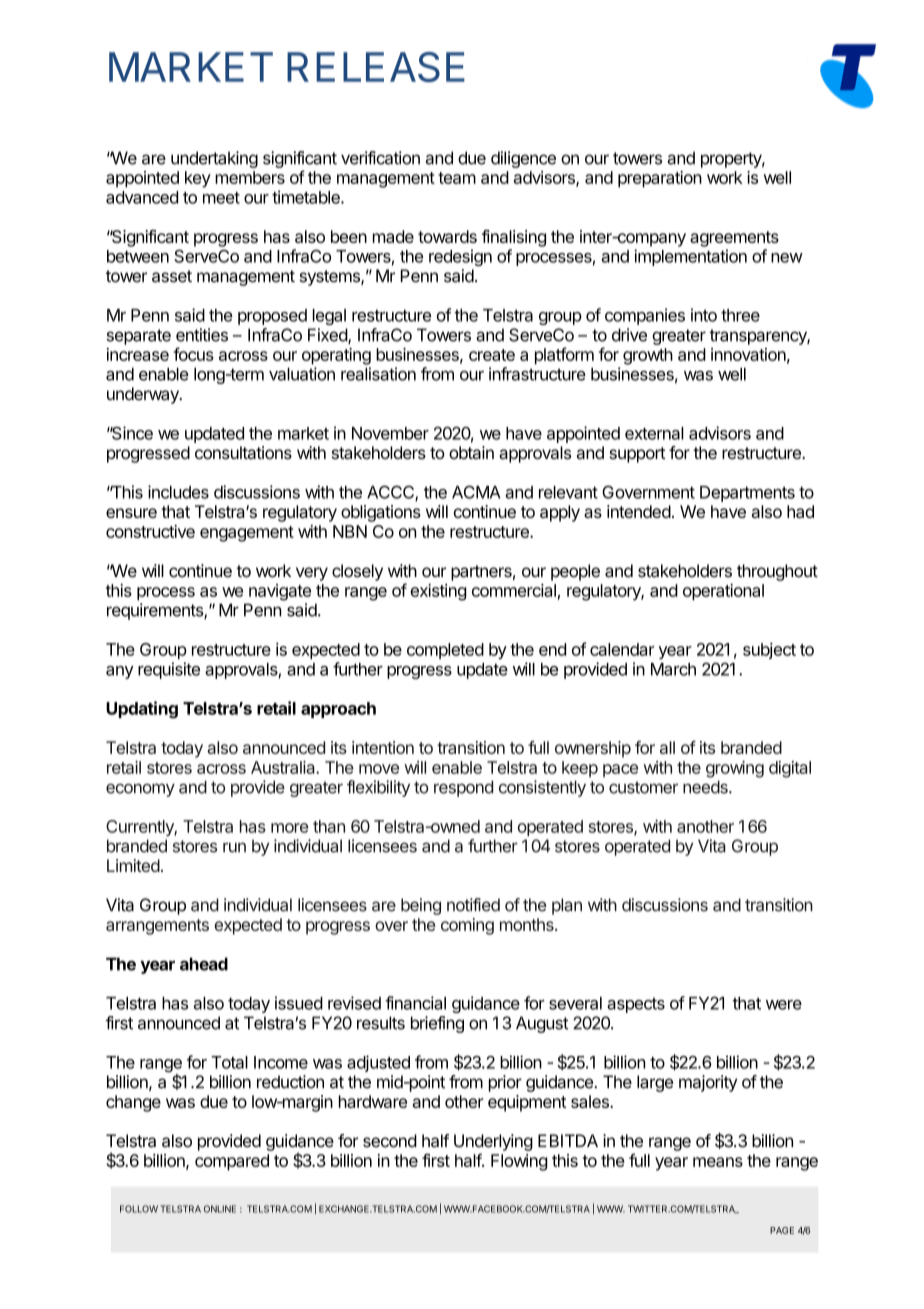 This image has width=924, height=1309. What do you see at coordinates (476, 492) in the image?
I see `ACMA` at bounding box center [476, 492].
